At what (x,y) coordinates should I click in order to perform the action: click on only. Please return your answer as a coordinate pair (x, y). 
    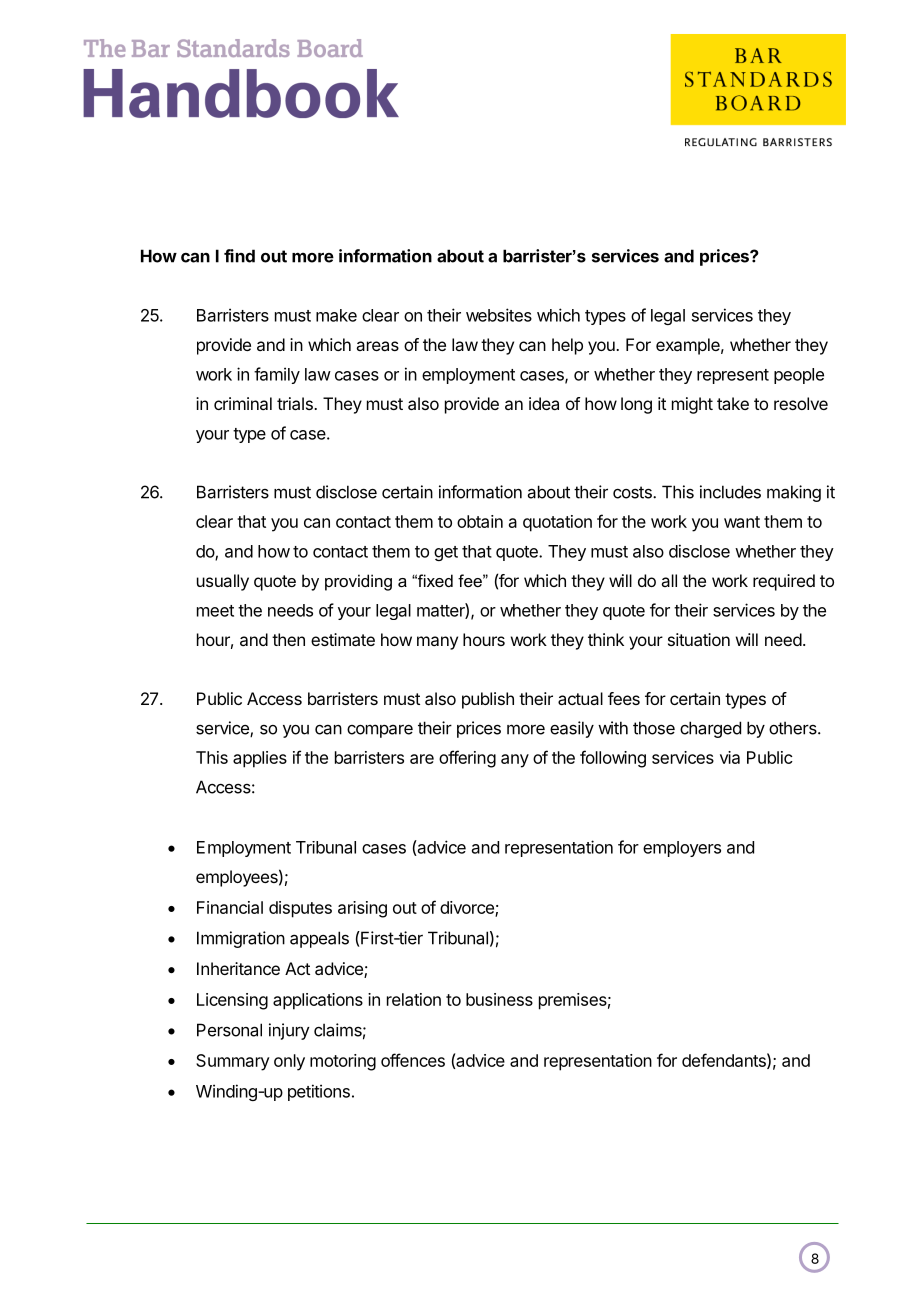
    Looking at the image, I should click on (289, 1062).
